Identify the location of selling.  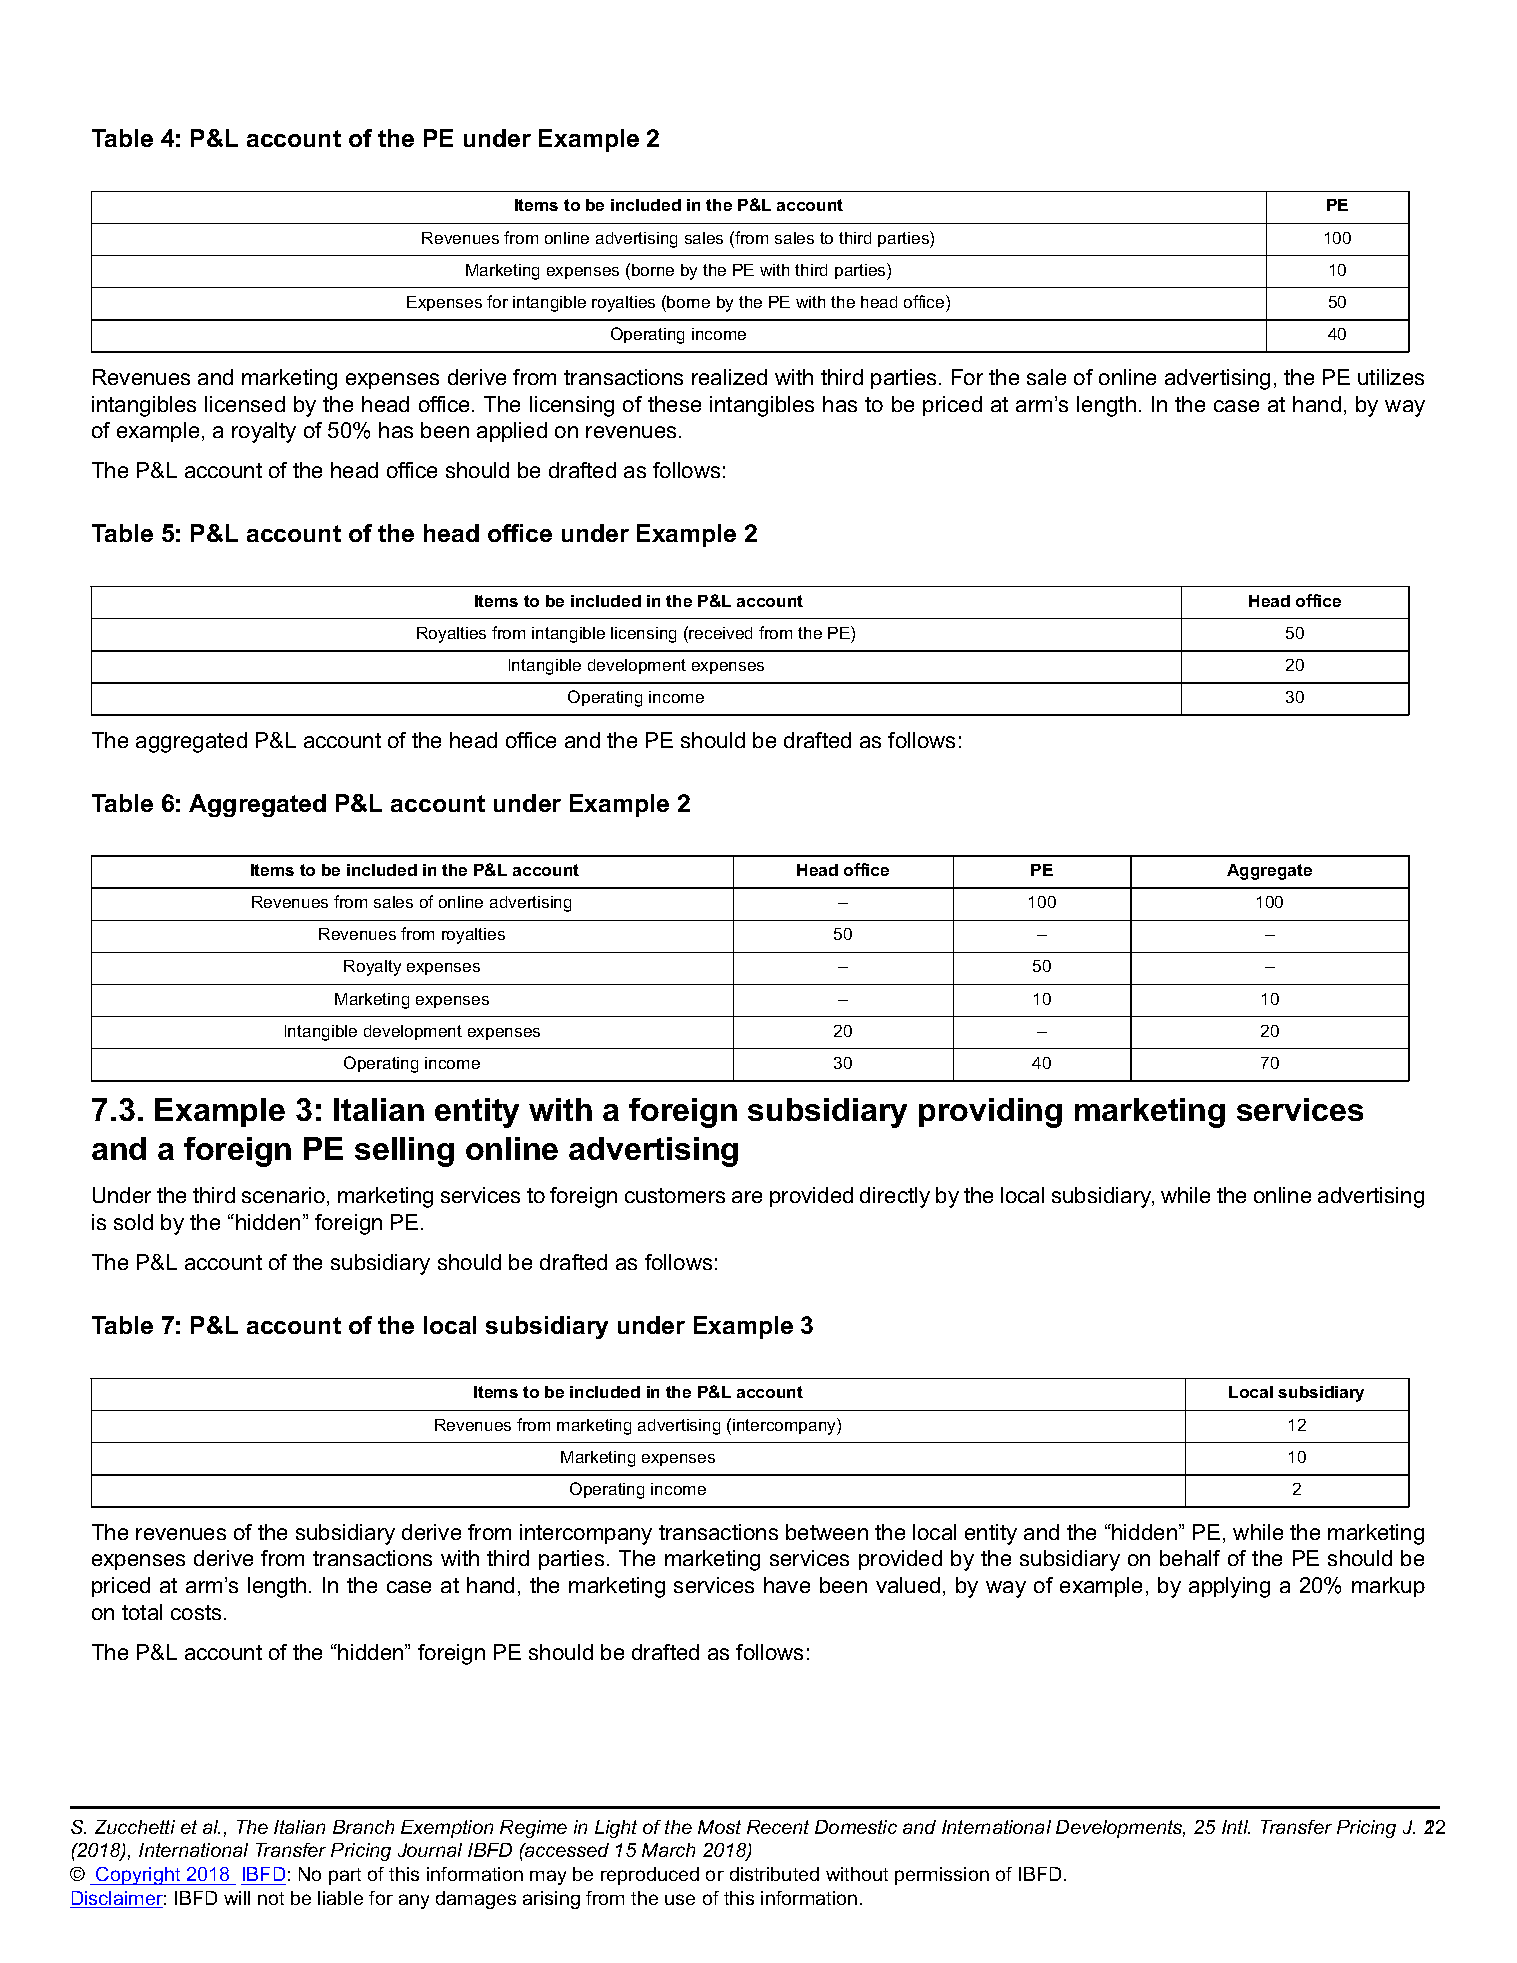
(404, 1152).
